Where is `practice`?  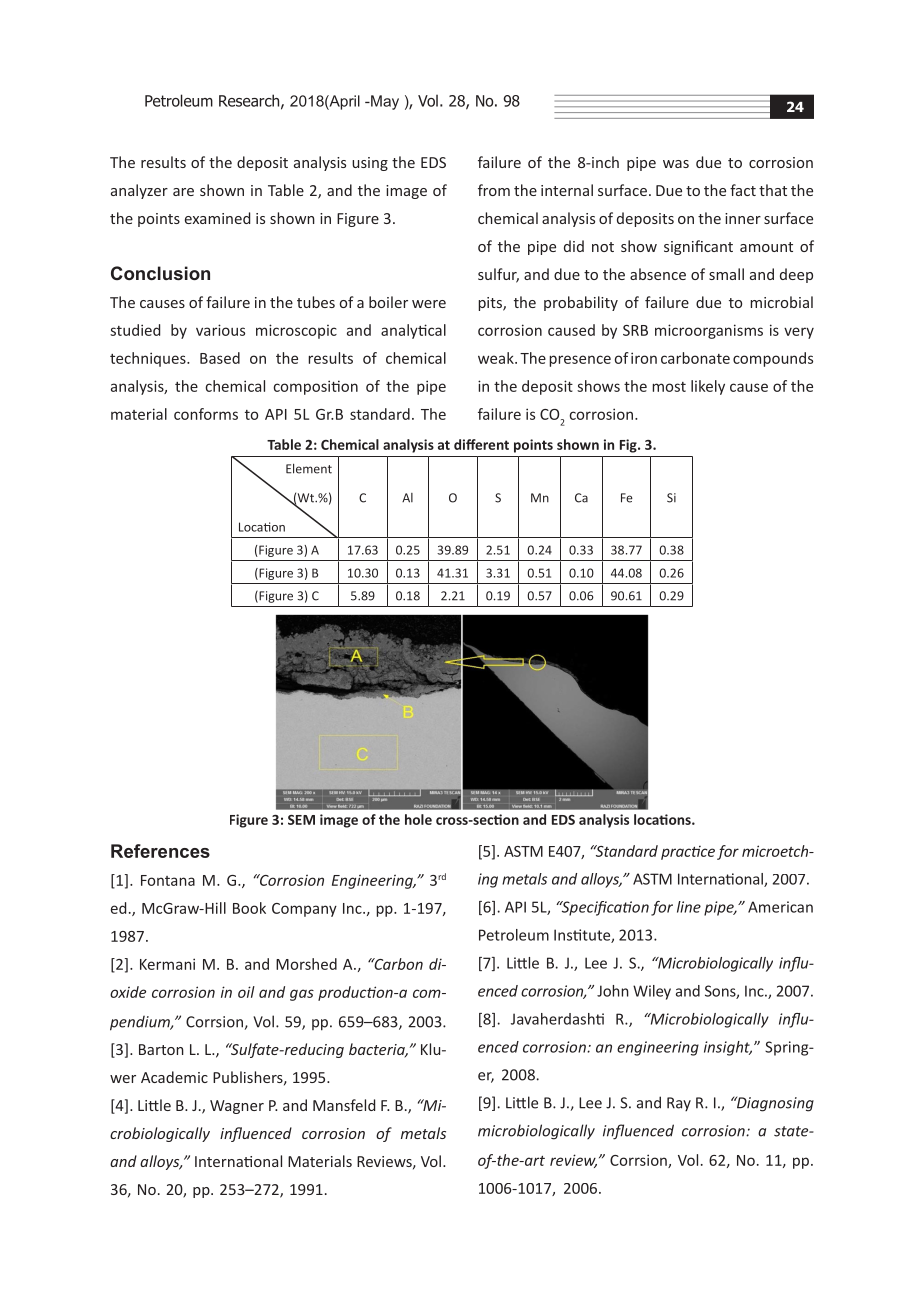 practice is located at coordinates (688, 853).
